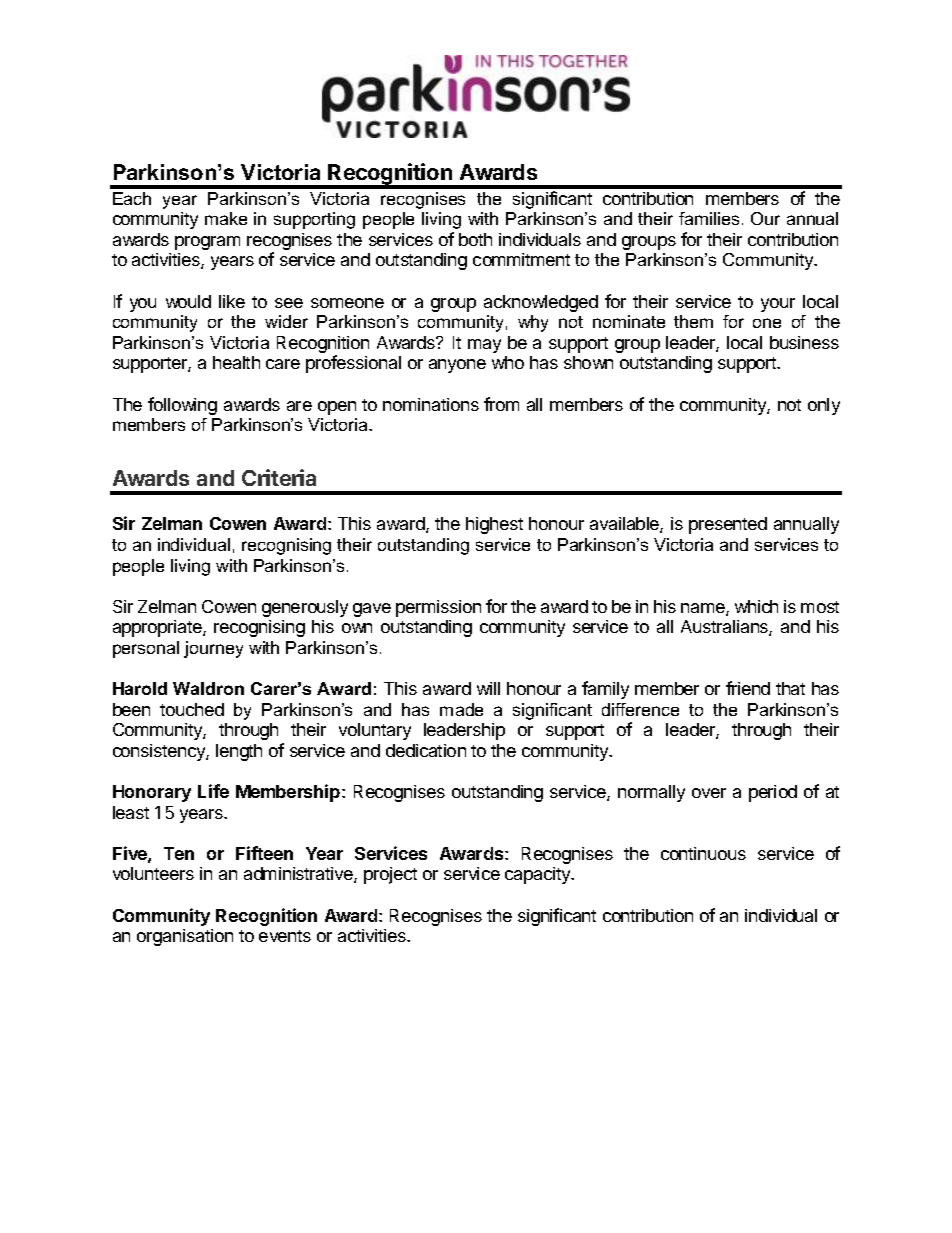  I want to click on make, so click(226, 218).
